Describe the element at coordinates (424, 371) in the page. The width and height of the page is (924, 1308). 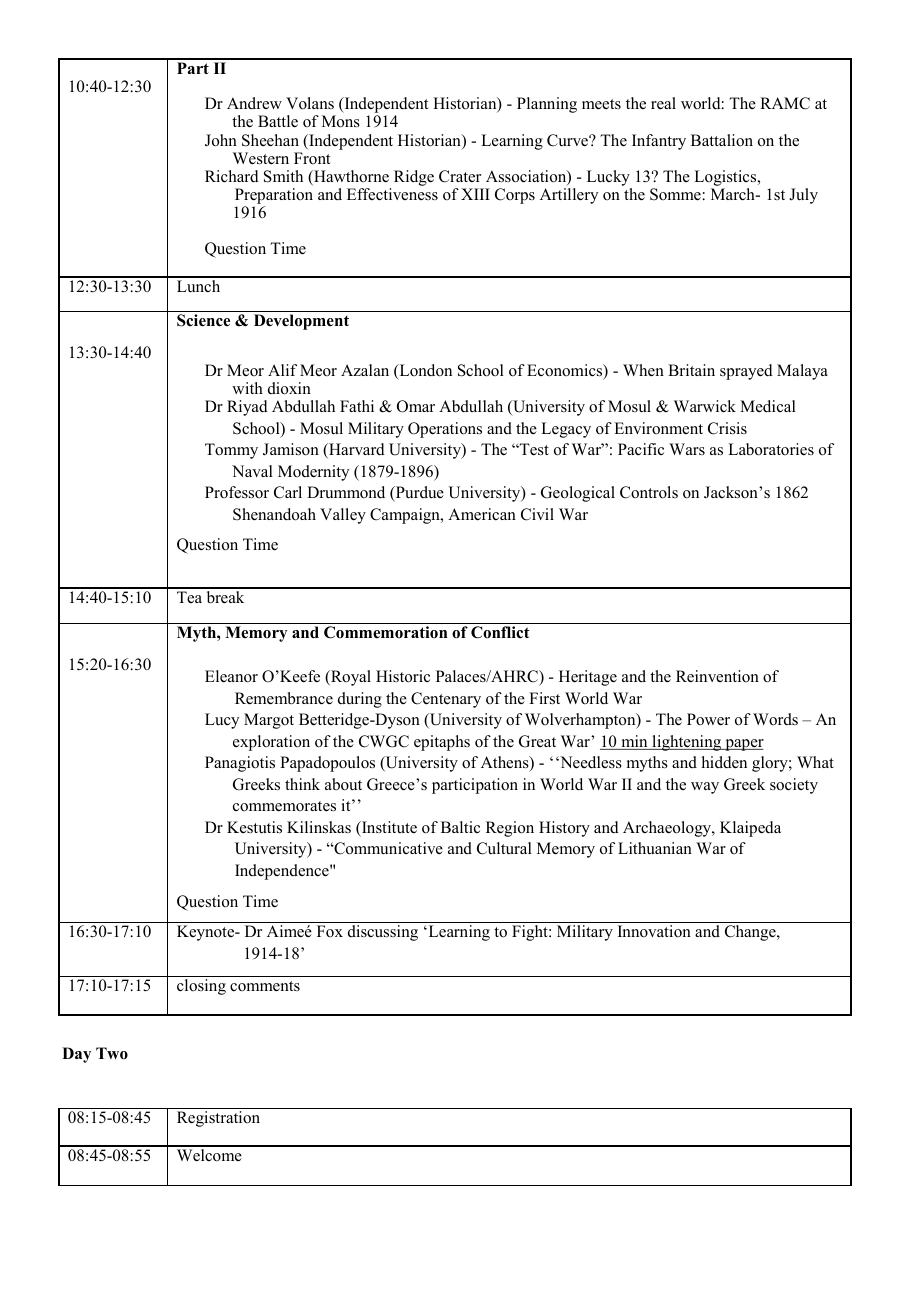
I see `London` at that location.
